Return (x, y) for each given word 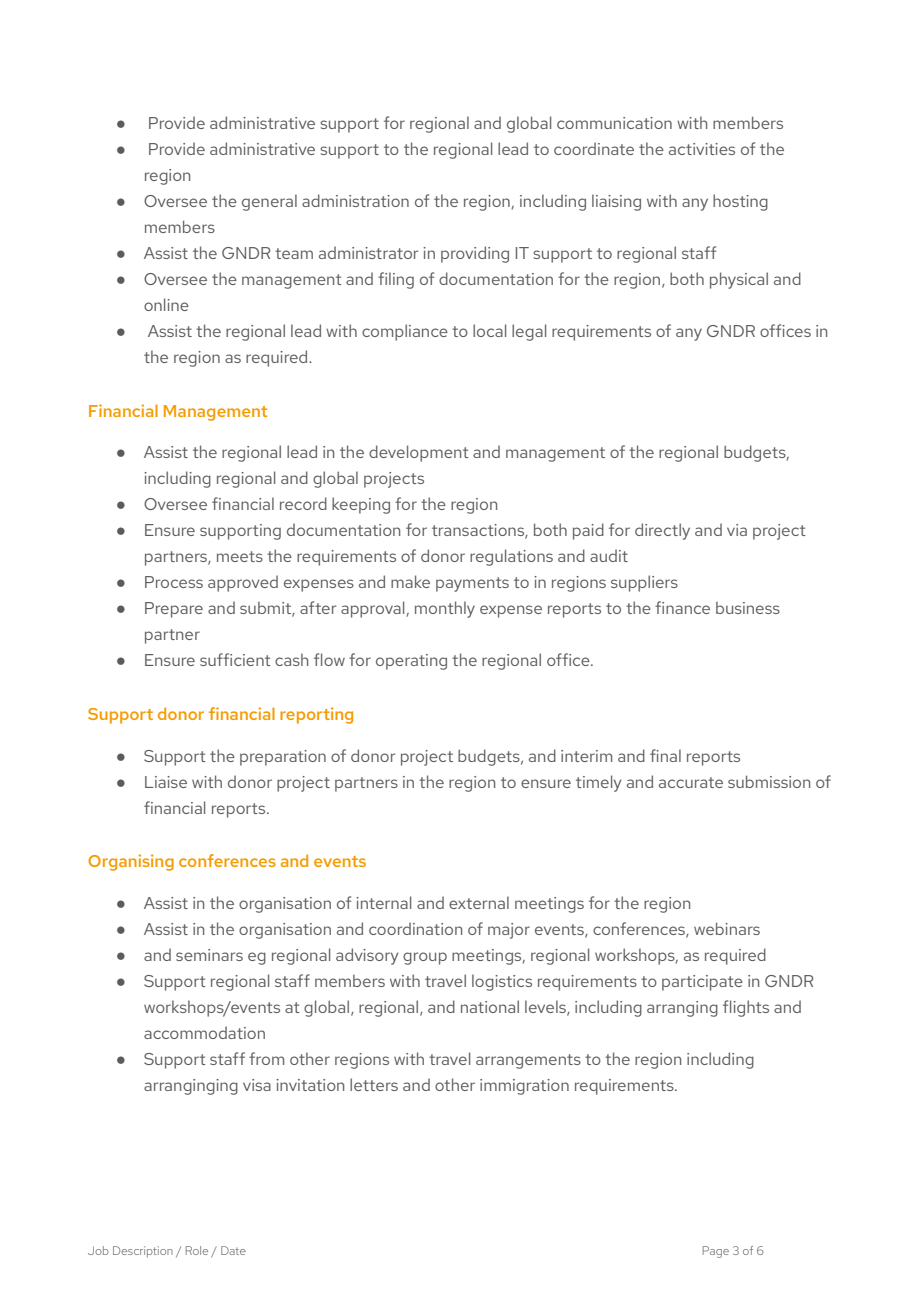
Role (197, 1250)
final (665, 755)
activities (702, 149)
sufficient (235, 659)
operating (411, 662)
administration (355, 200)
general (269, 202)
